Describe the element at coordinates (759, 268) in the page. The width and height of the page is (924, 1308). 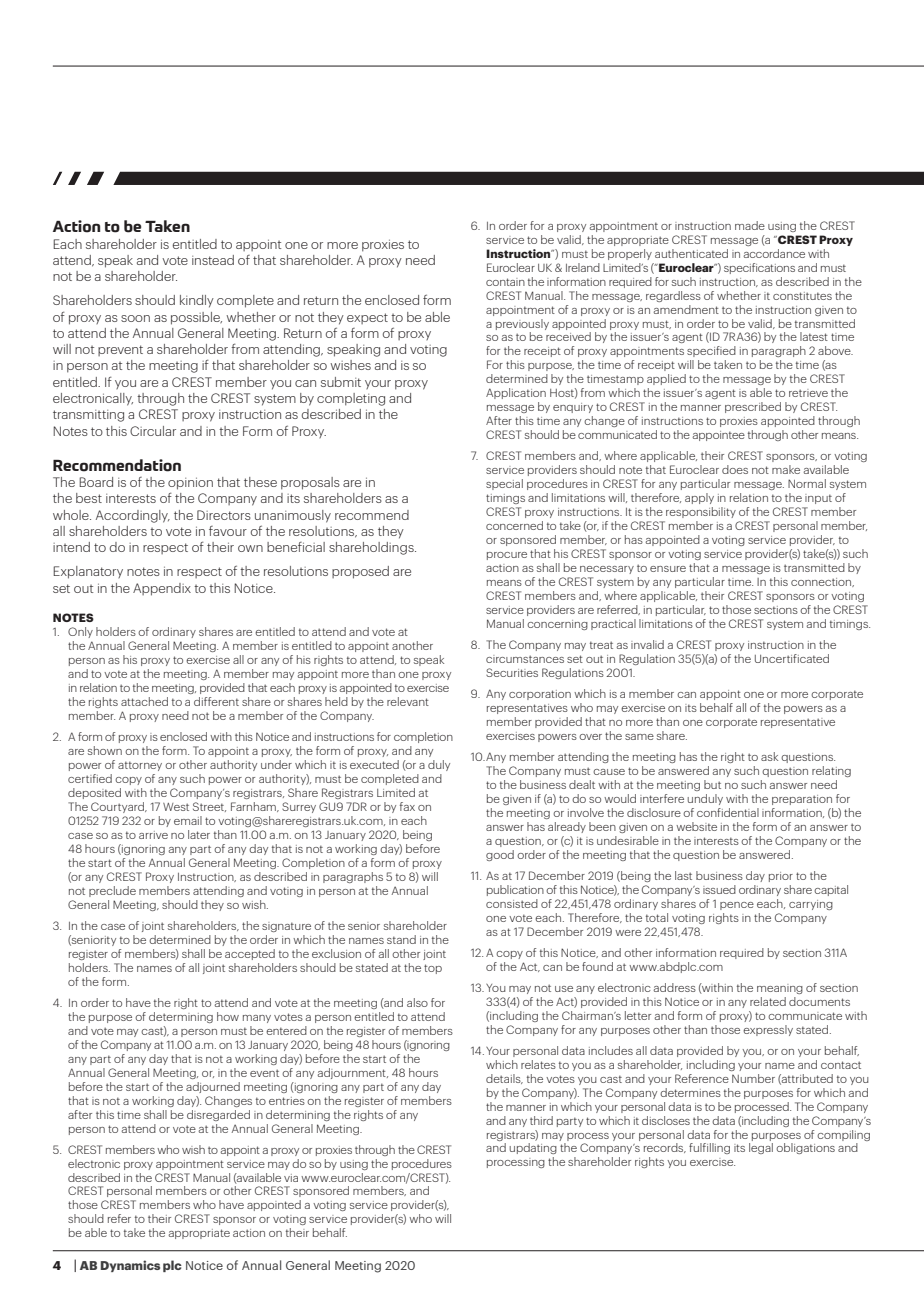
I see `specifications` at that location.
